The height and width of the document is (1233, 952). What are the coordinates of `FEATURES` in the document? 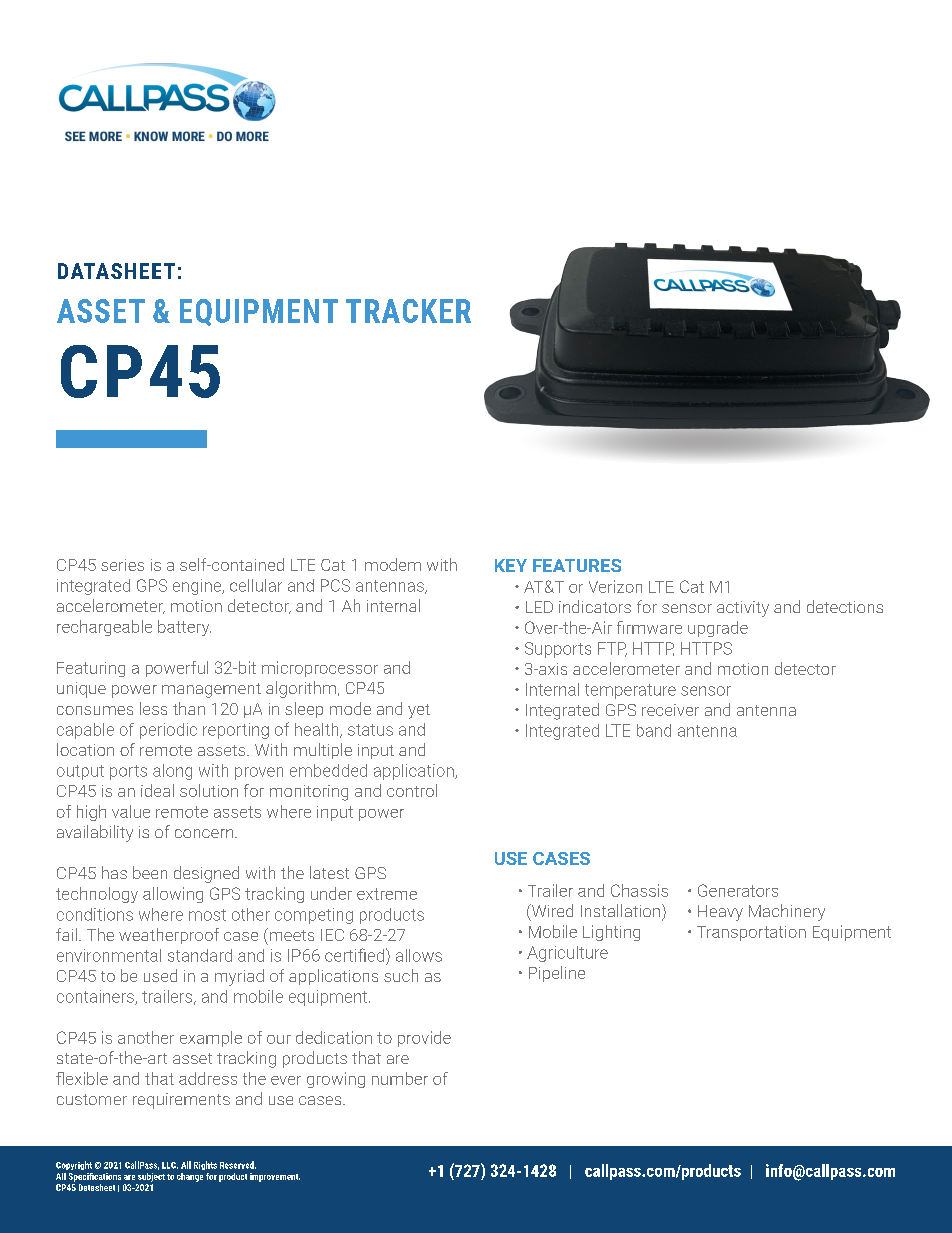 It's located at (577, 565).
